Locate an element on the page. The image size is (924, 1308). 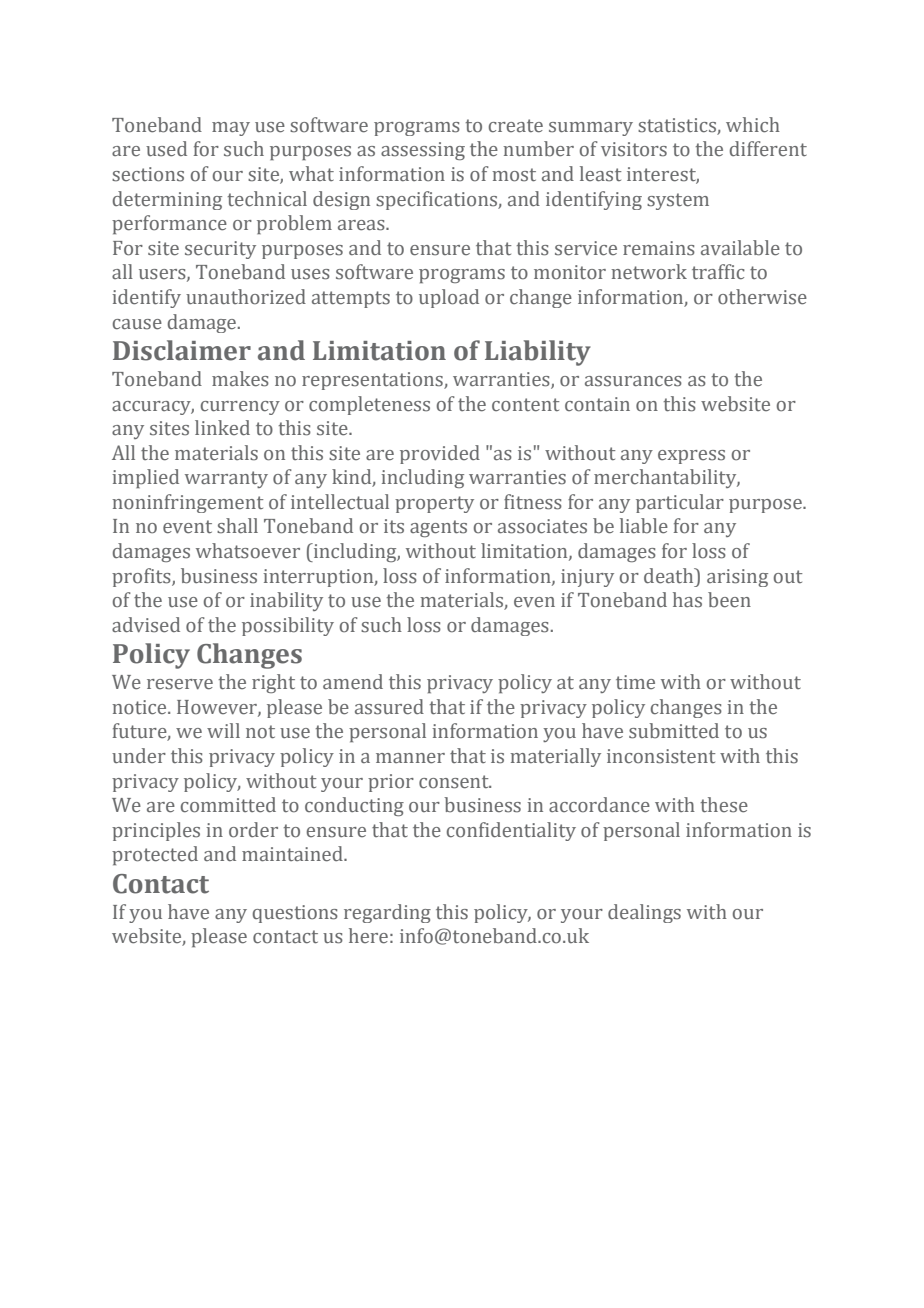
content is located at coordinates (526, 405).
